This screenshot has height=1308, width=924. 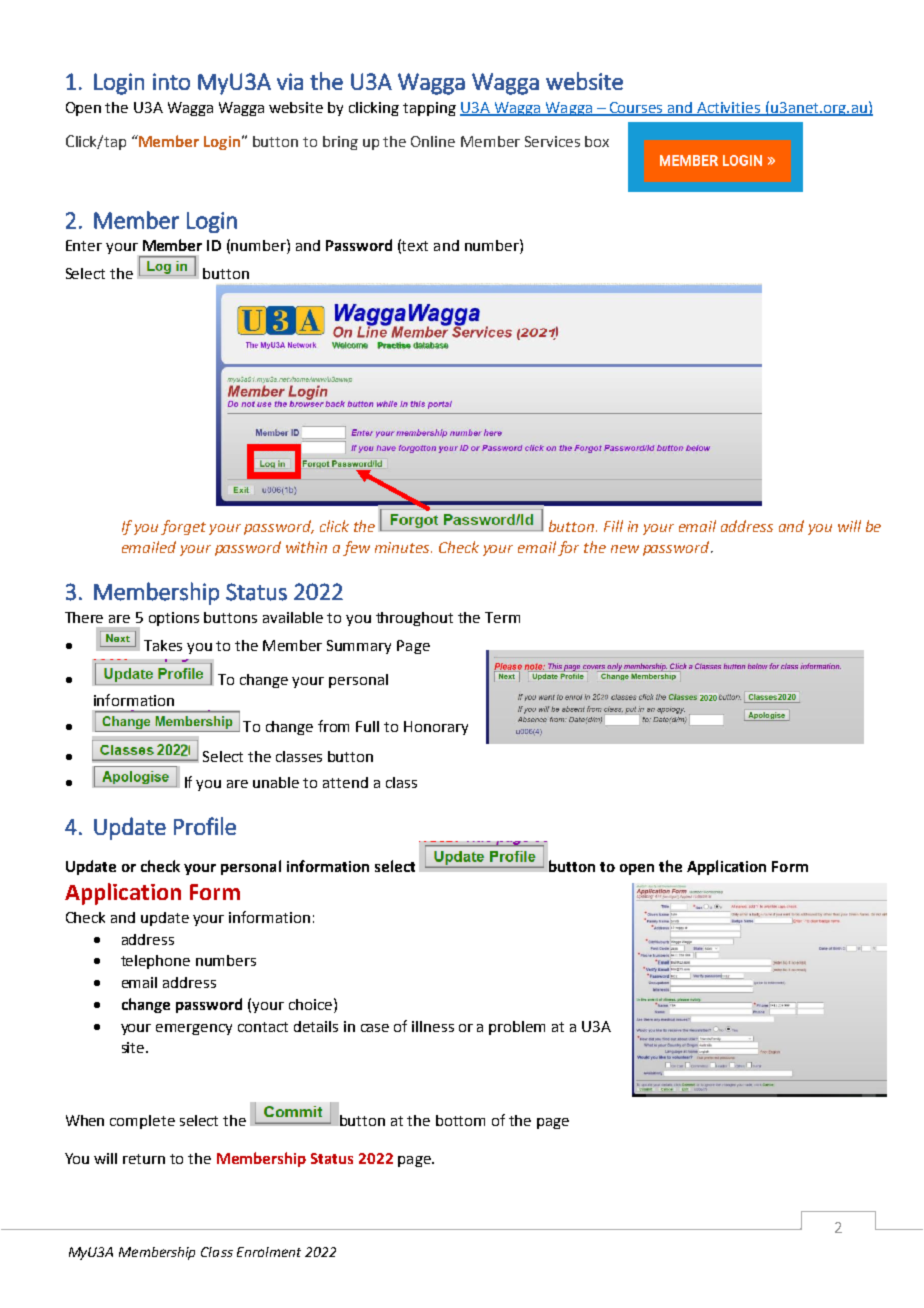 I want to click on Courses, so click(x=636, y=108).
